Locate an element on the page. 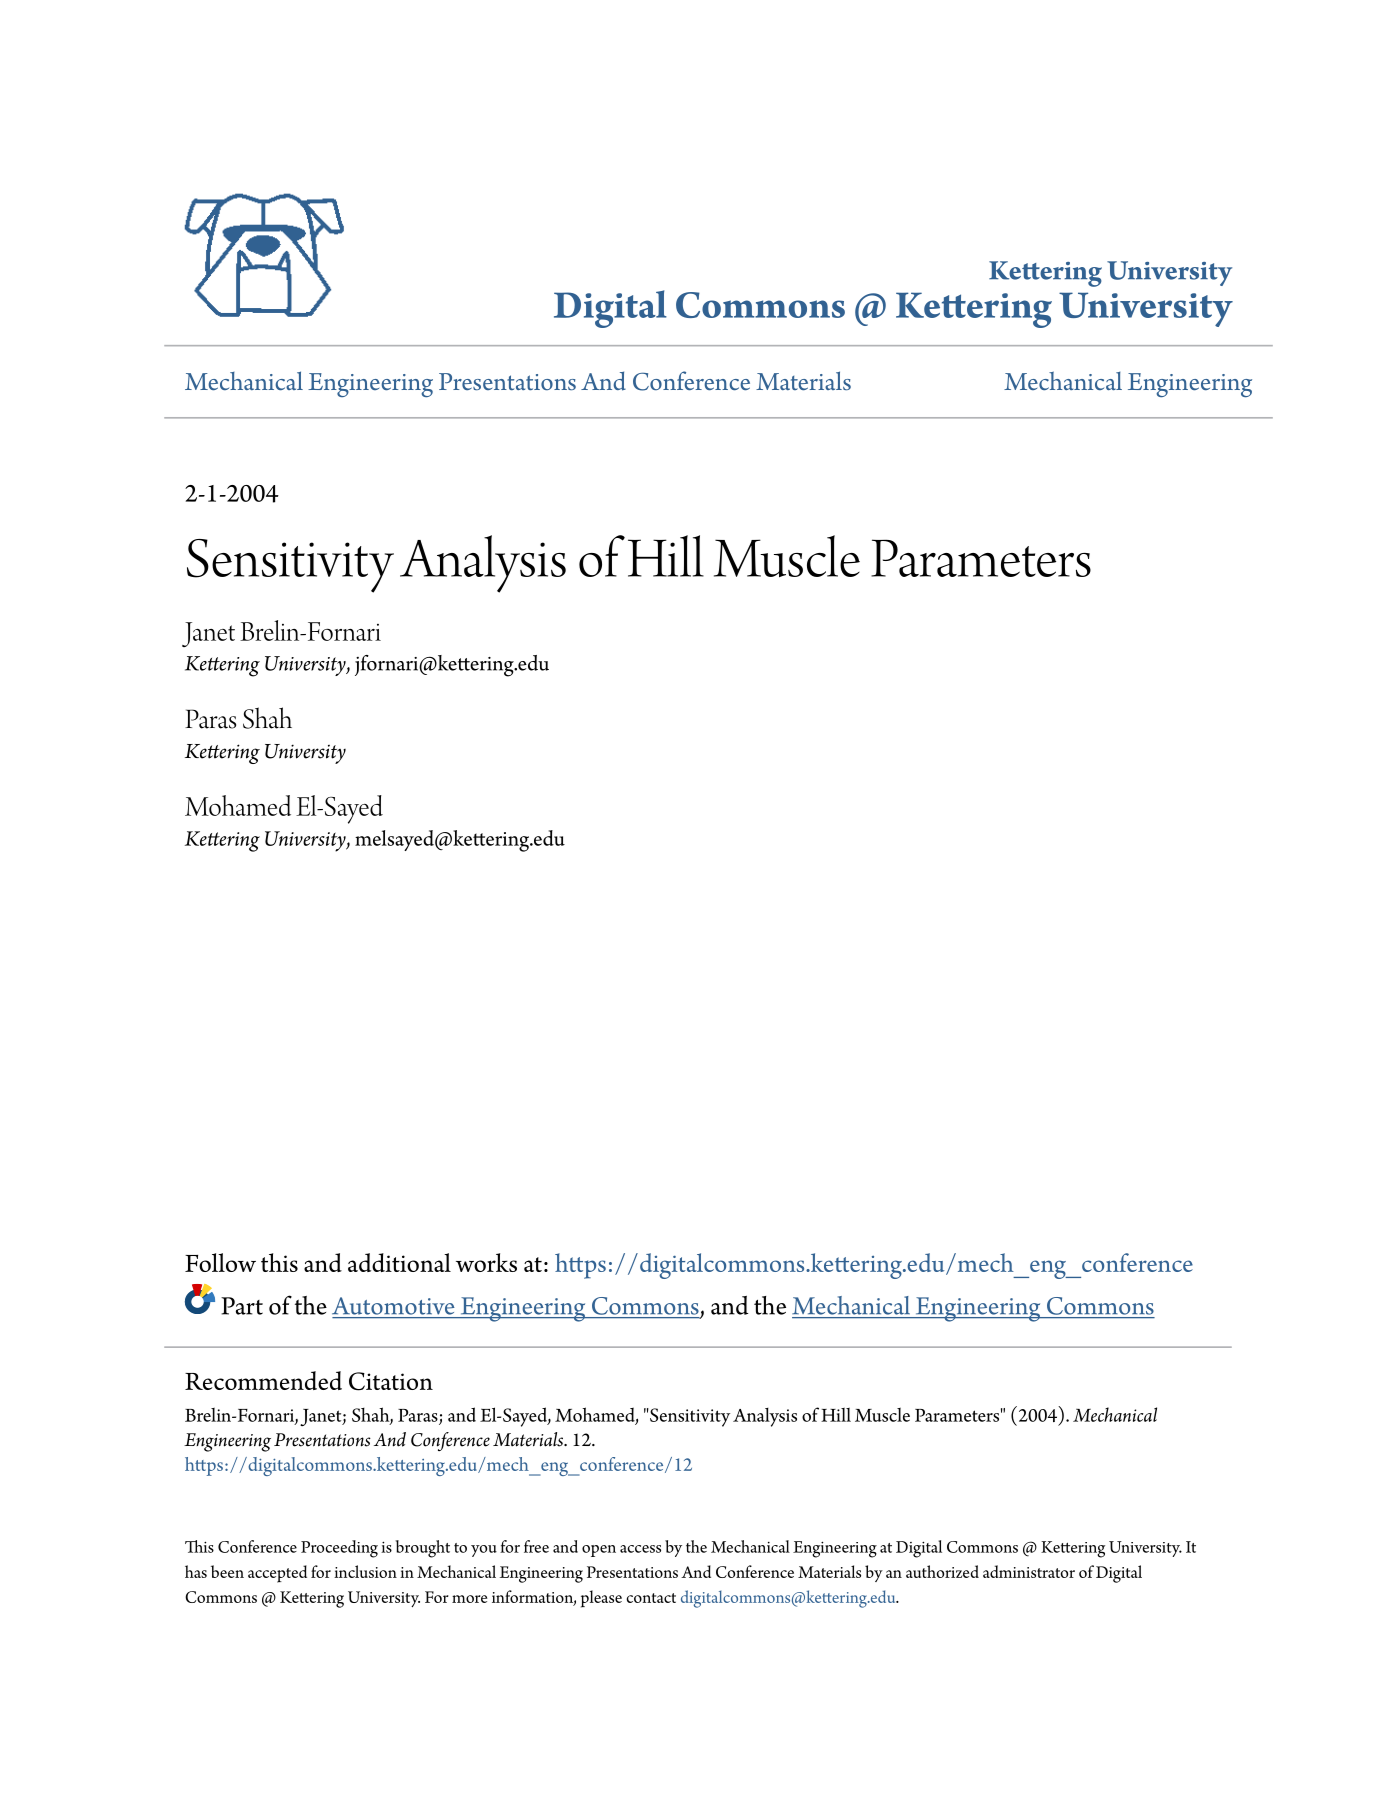 The height and width of the document is (1806, 1396). authorized is located at coordinates (942, 1571).
